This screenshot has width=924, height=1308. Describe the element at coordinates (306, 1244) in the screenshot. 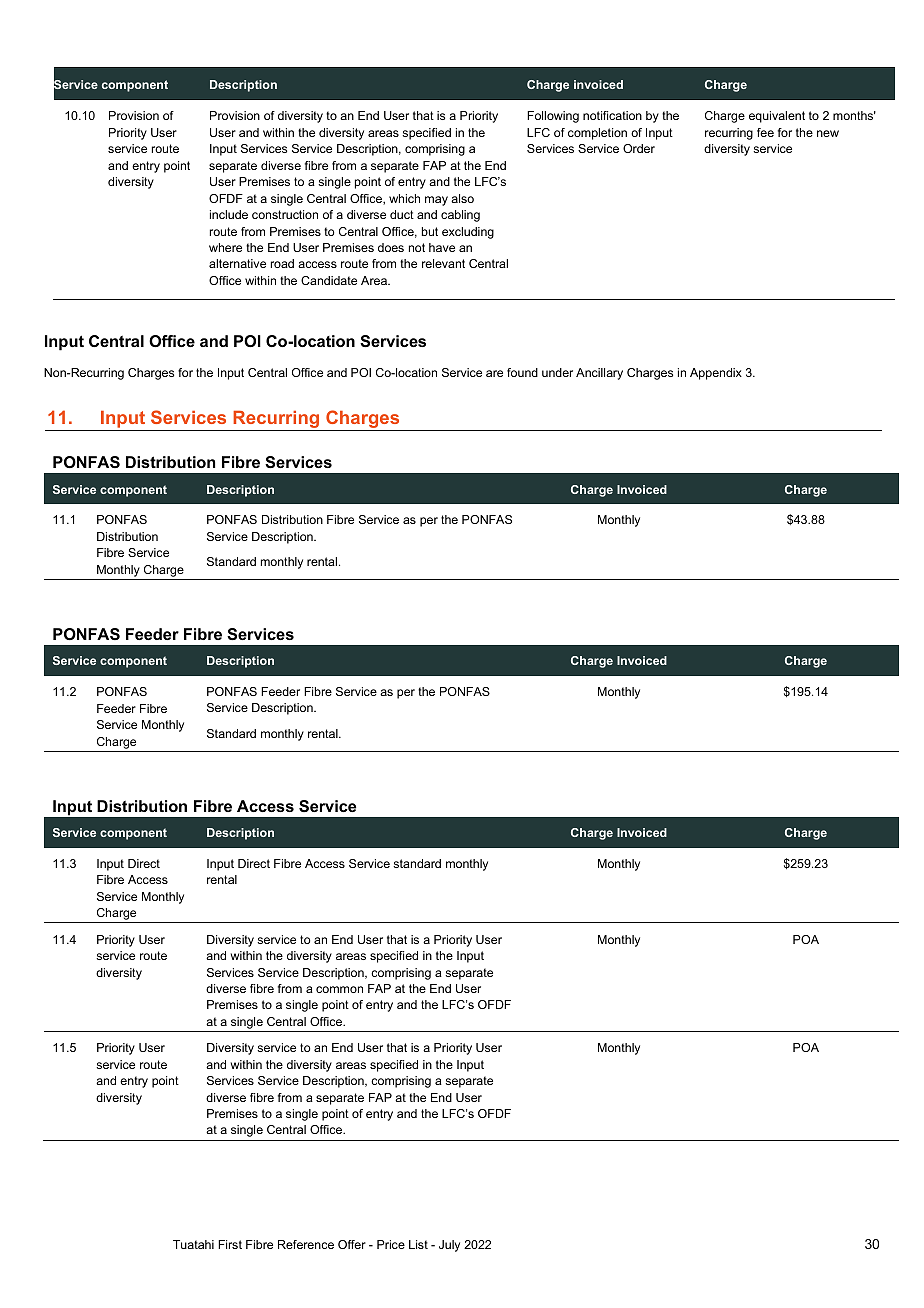

I see `Reference` at that location.
